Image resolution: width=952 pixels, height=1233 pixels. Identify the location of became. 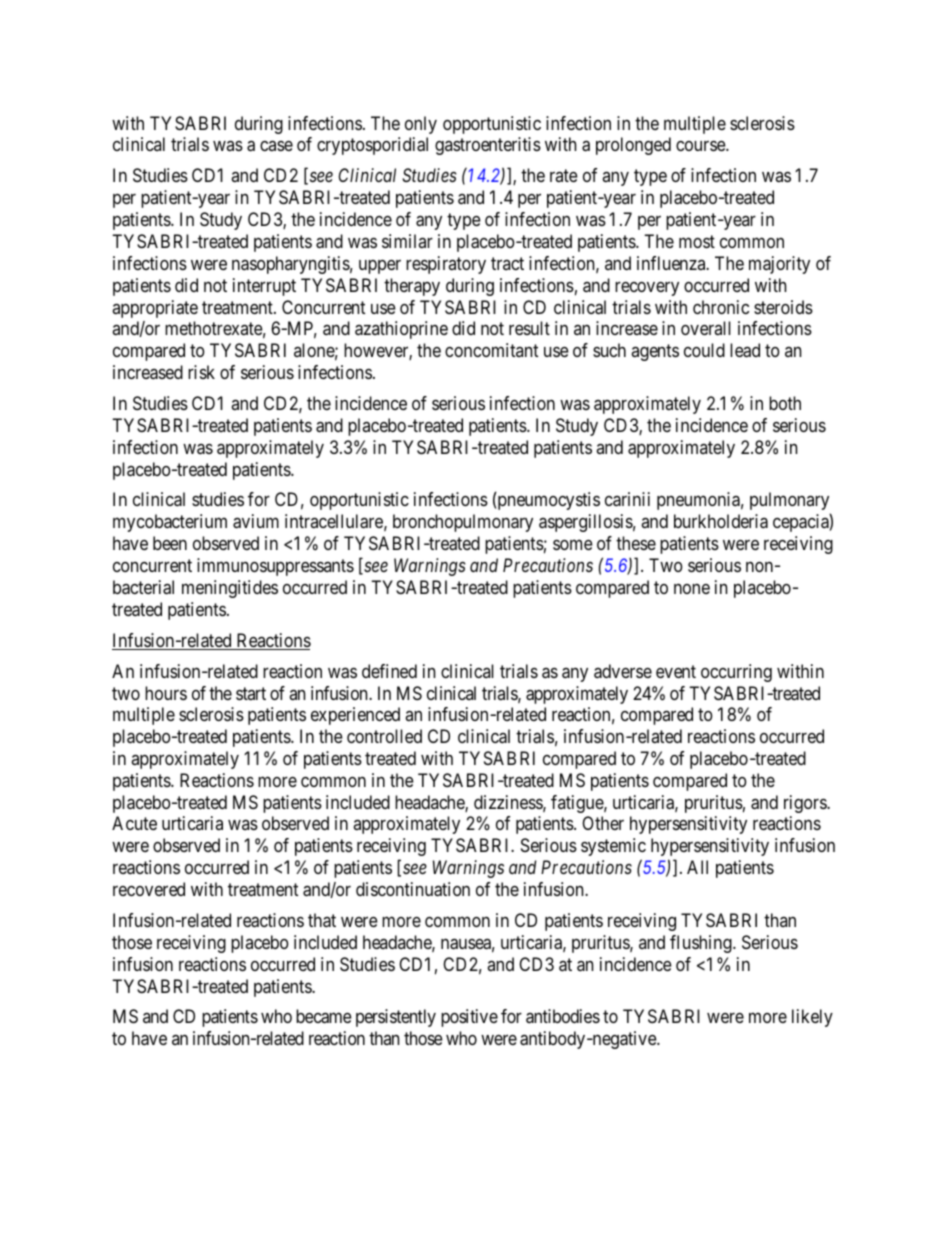
(324, 1016).
